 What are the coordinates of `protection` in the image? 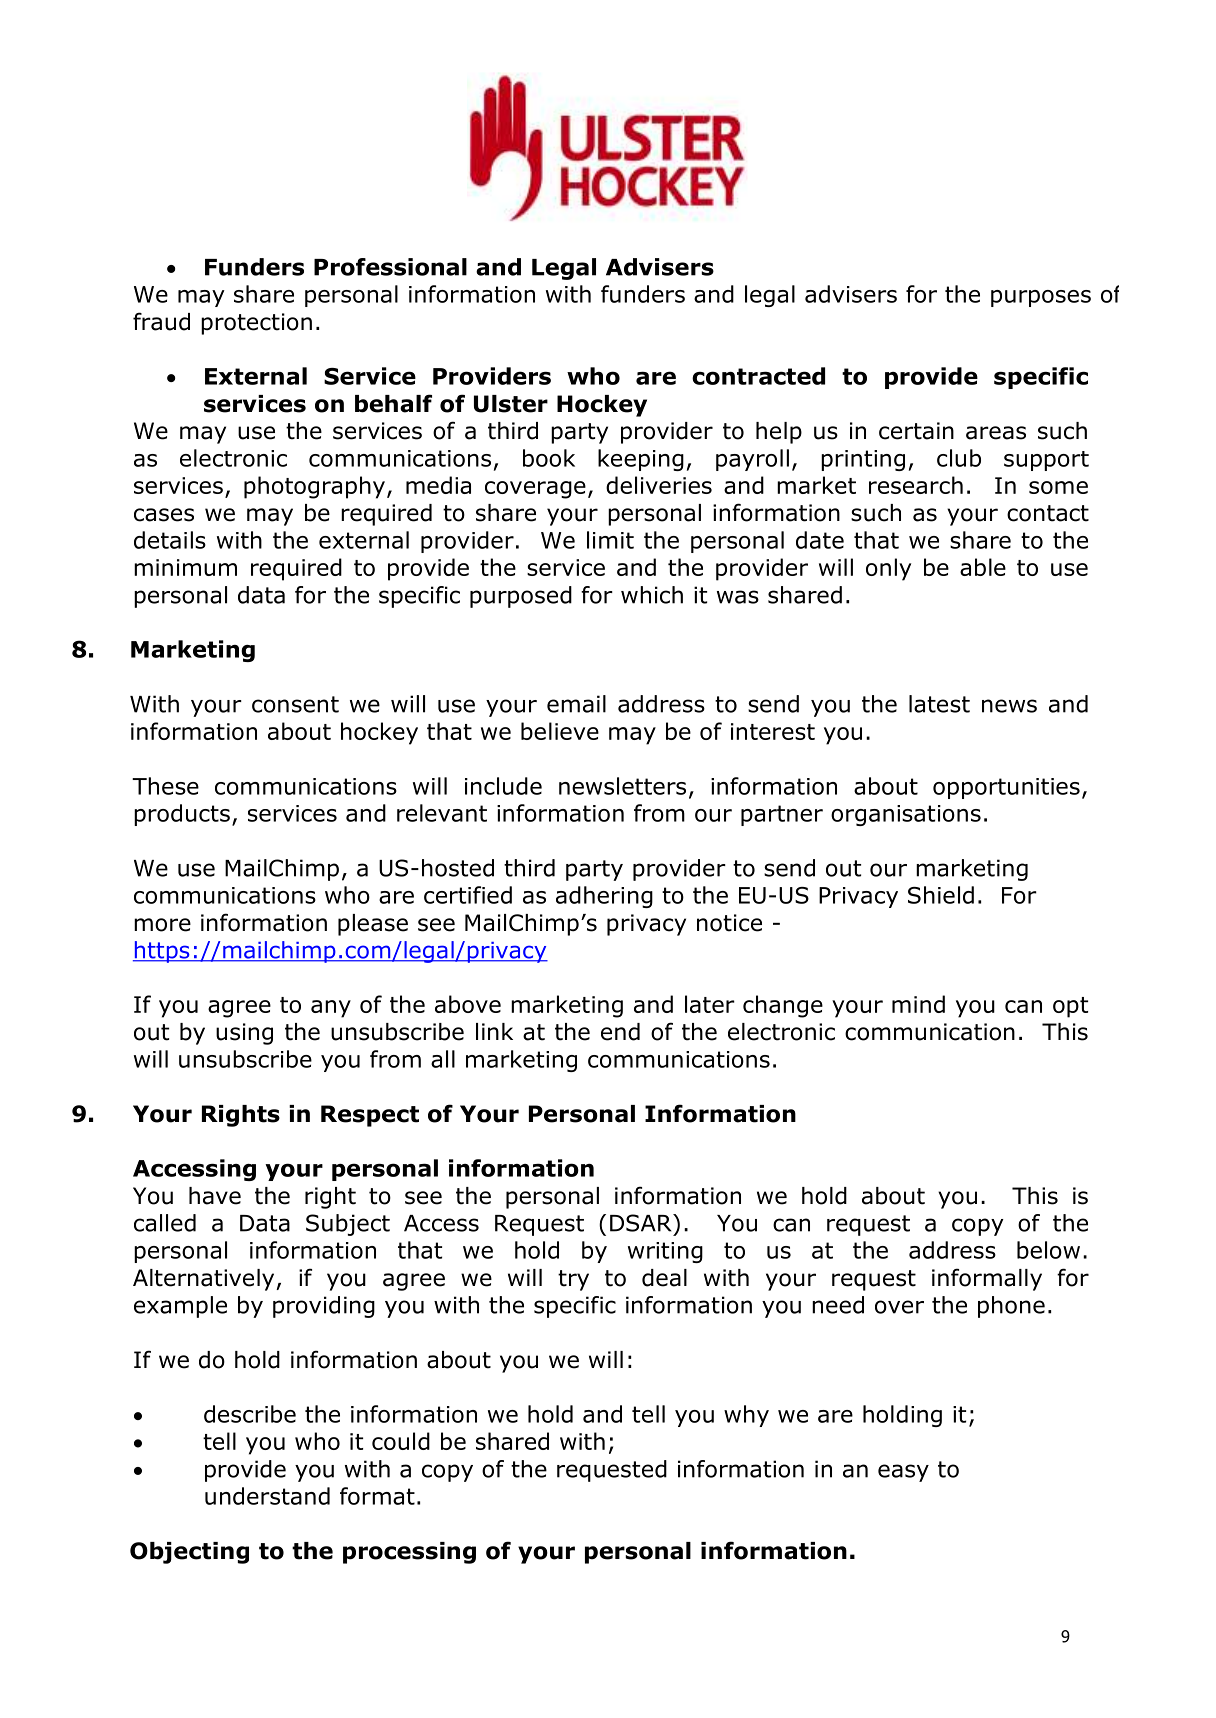 It's located at (256, 324).
